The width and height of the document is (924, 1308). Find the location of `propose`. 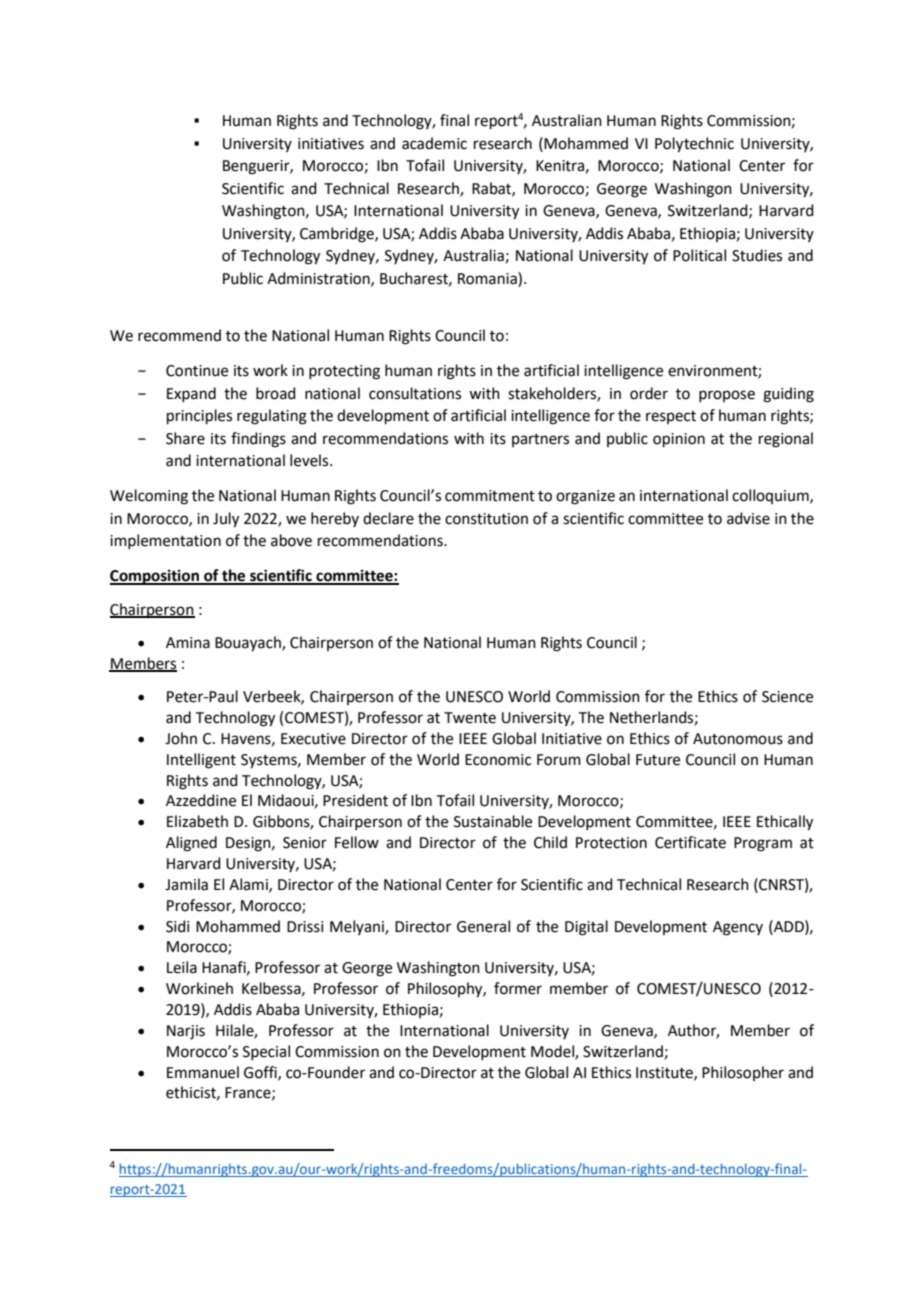

propose is located at coordinates (727, 396).
